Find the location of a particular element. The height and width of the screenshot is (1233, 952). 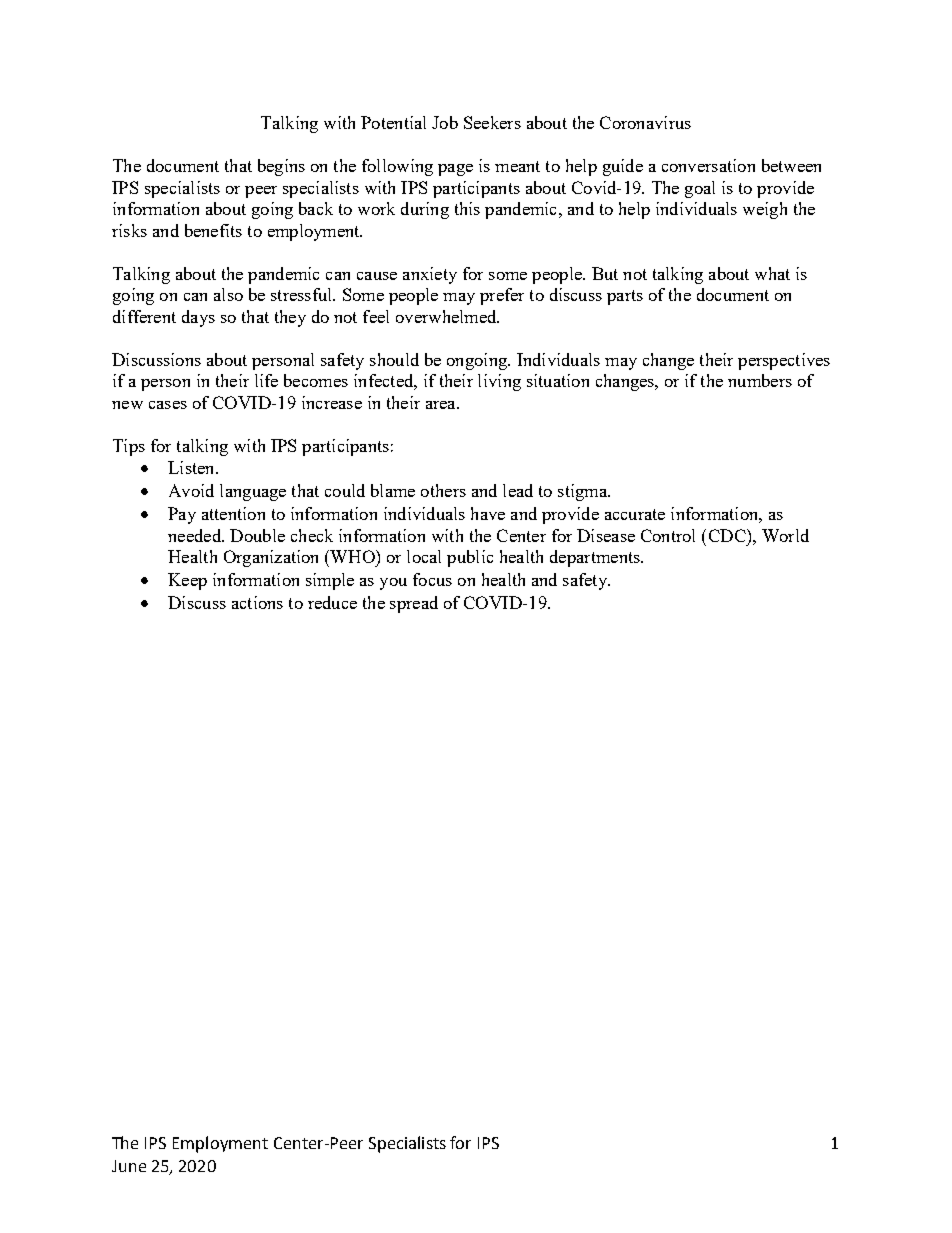

June is located at coordinates (129, 1166).
